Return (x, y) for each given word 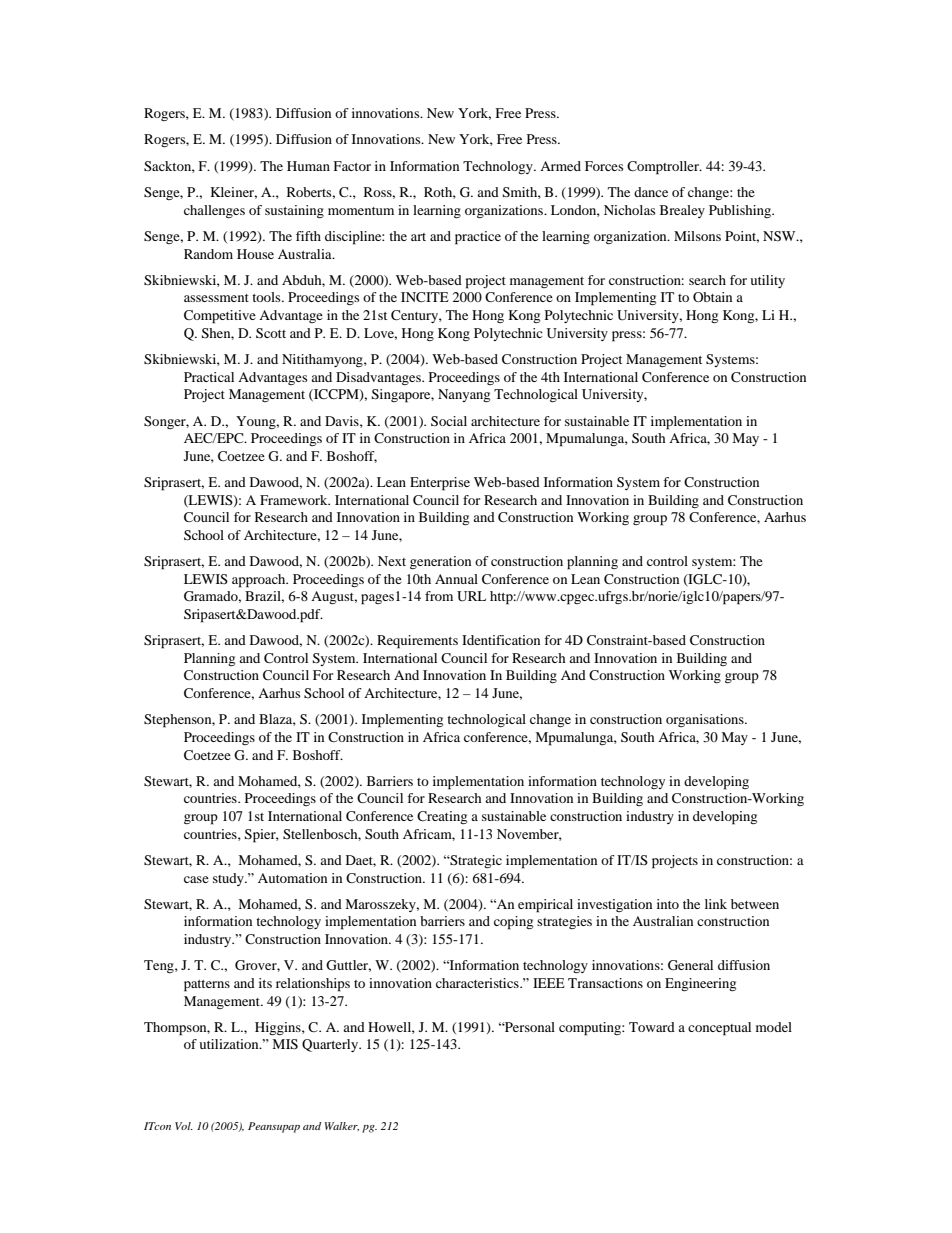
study (229, 879)
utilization (230, 1044)
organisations (706, 720)
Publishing (741, 211)
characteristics (478, 983)
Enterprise (440, 484)
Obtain (712, 297)
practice (478, 238)
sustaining (294, 211)
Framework (295, 500)
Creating (442, 817)
